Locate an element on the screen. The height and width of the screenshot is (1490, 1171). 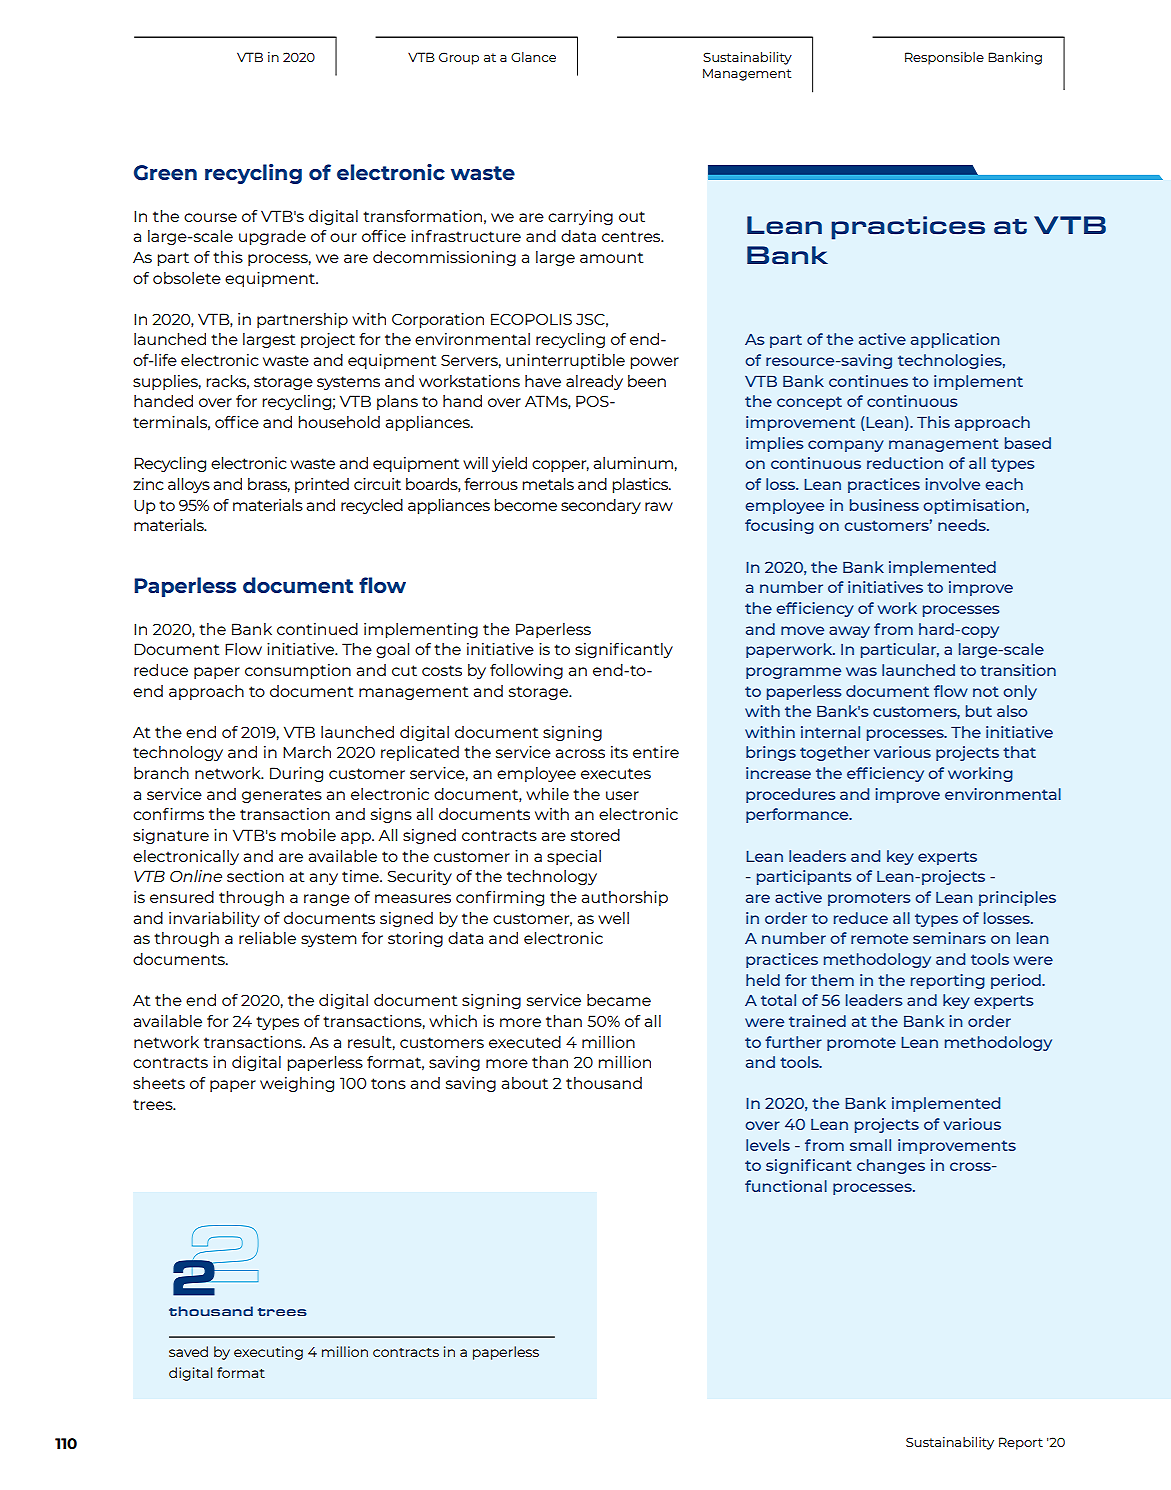
Green is located at coordinates (165, 173).
